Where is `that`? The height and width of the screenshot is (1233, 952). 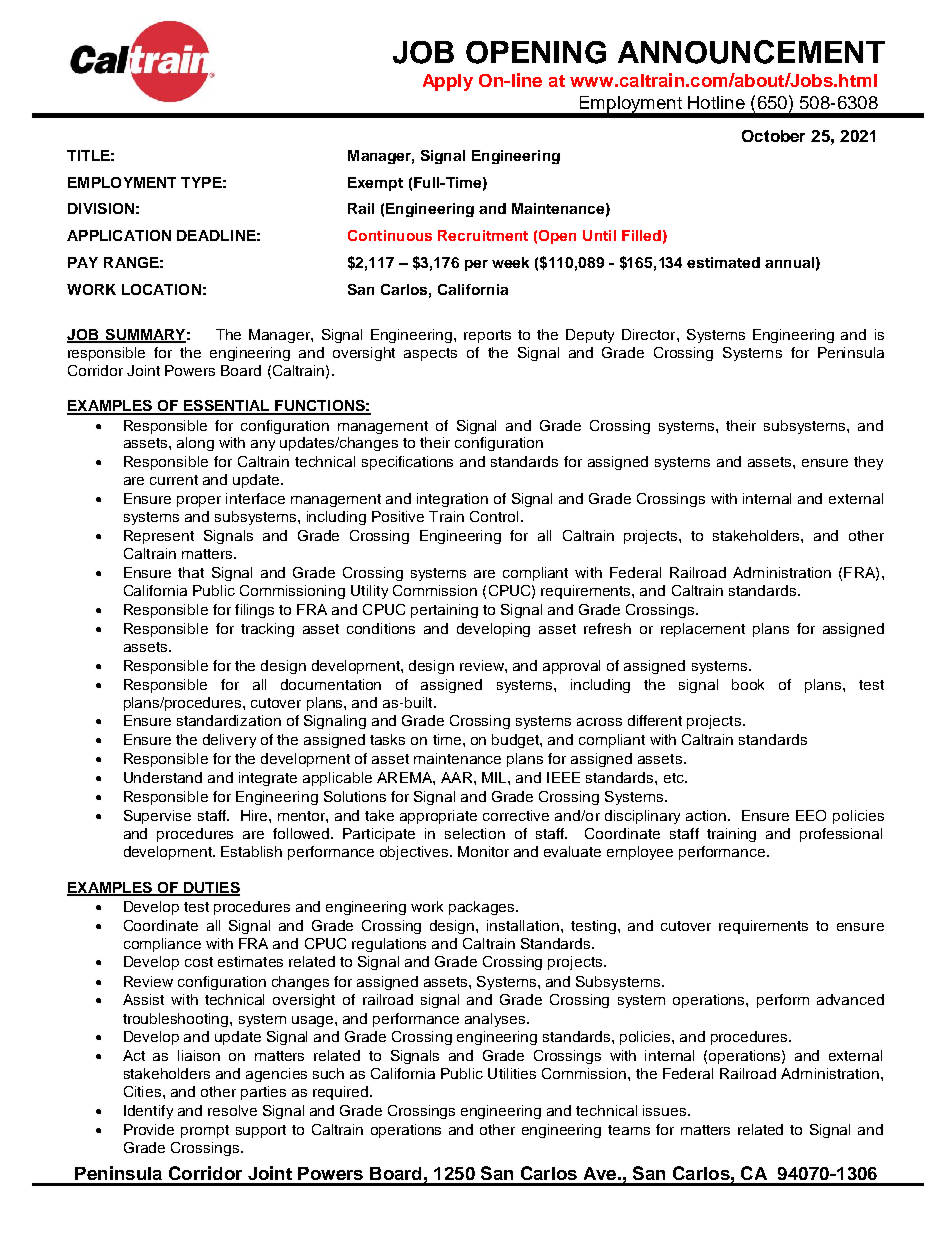 that is located at coordinates (191, 572).
